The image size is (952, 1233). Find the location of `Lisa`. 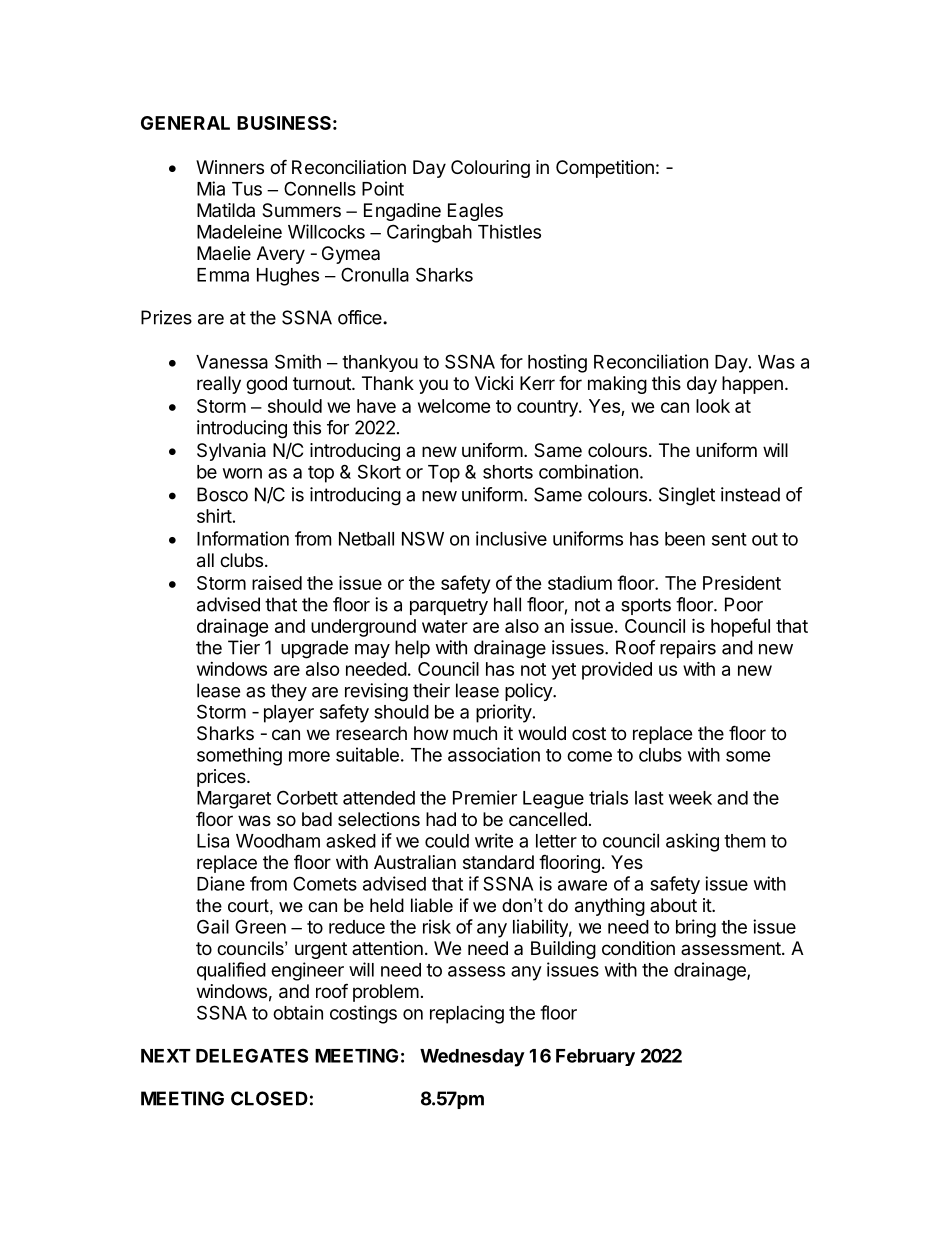

Lisa is located at coordinates (213, 840).
